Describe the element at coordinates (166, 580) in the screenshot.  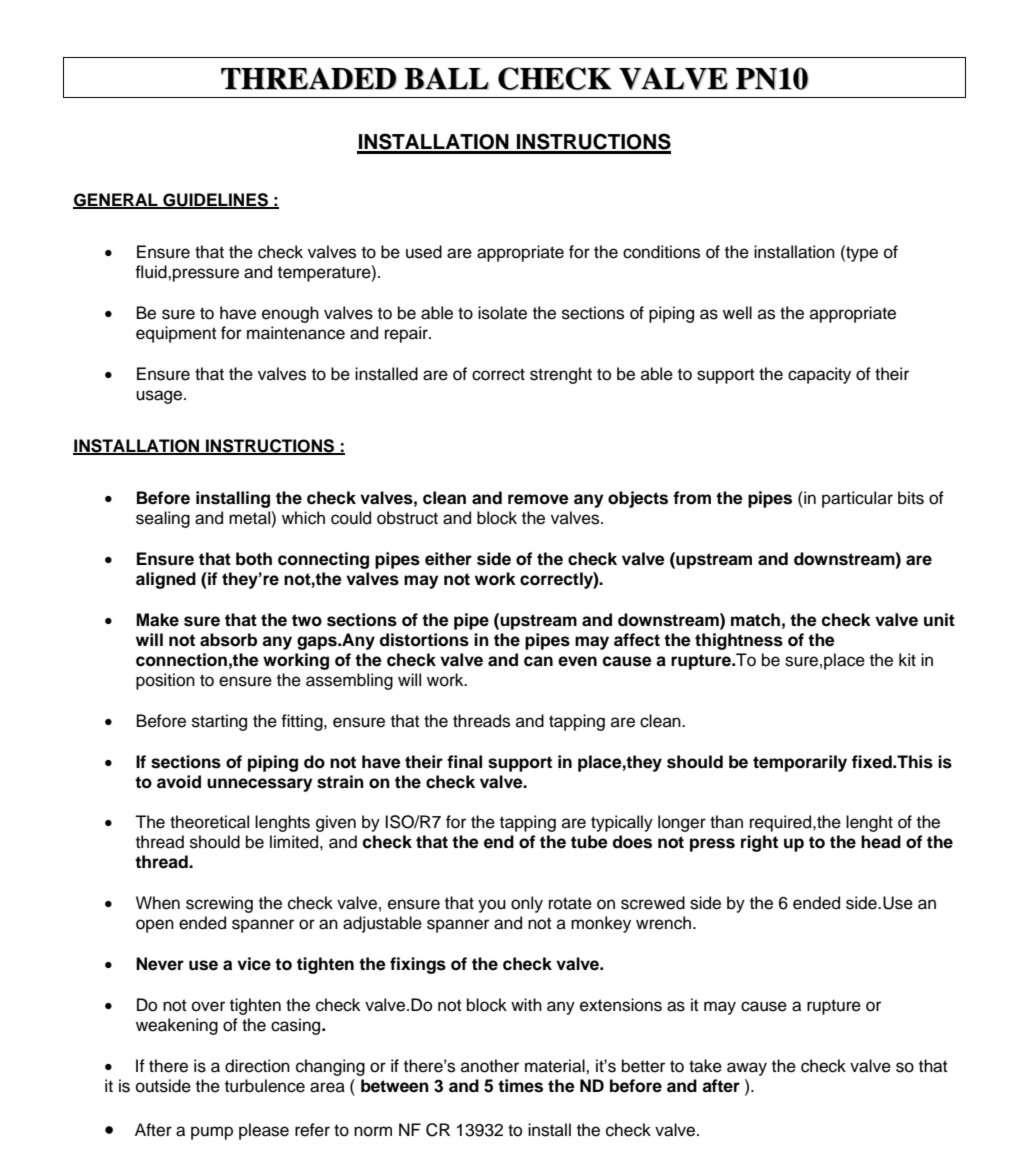
I see `aligned` at that location.
